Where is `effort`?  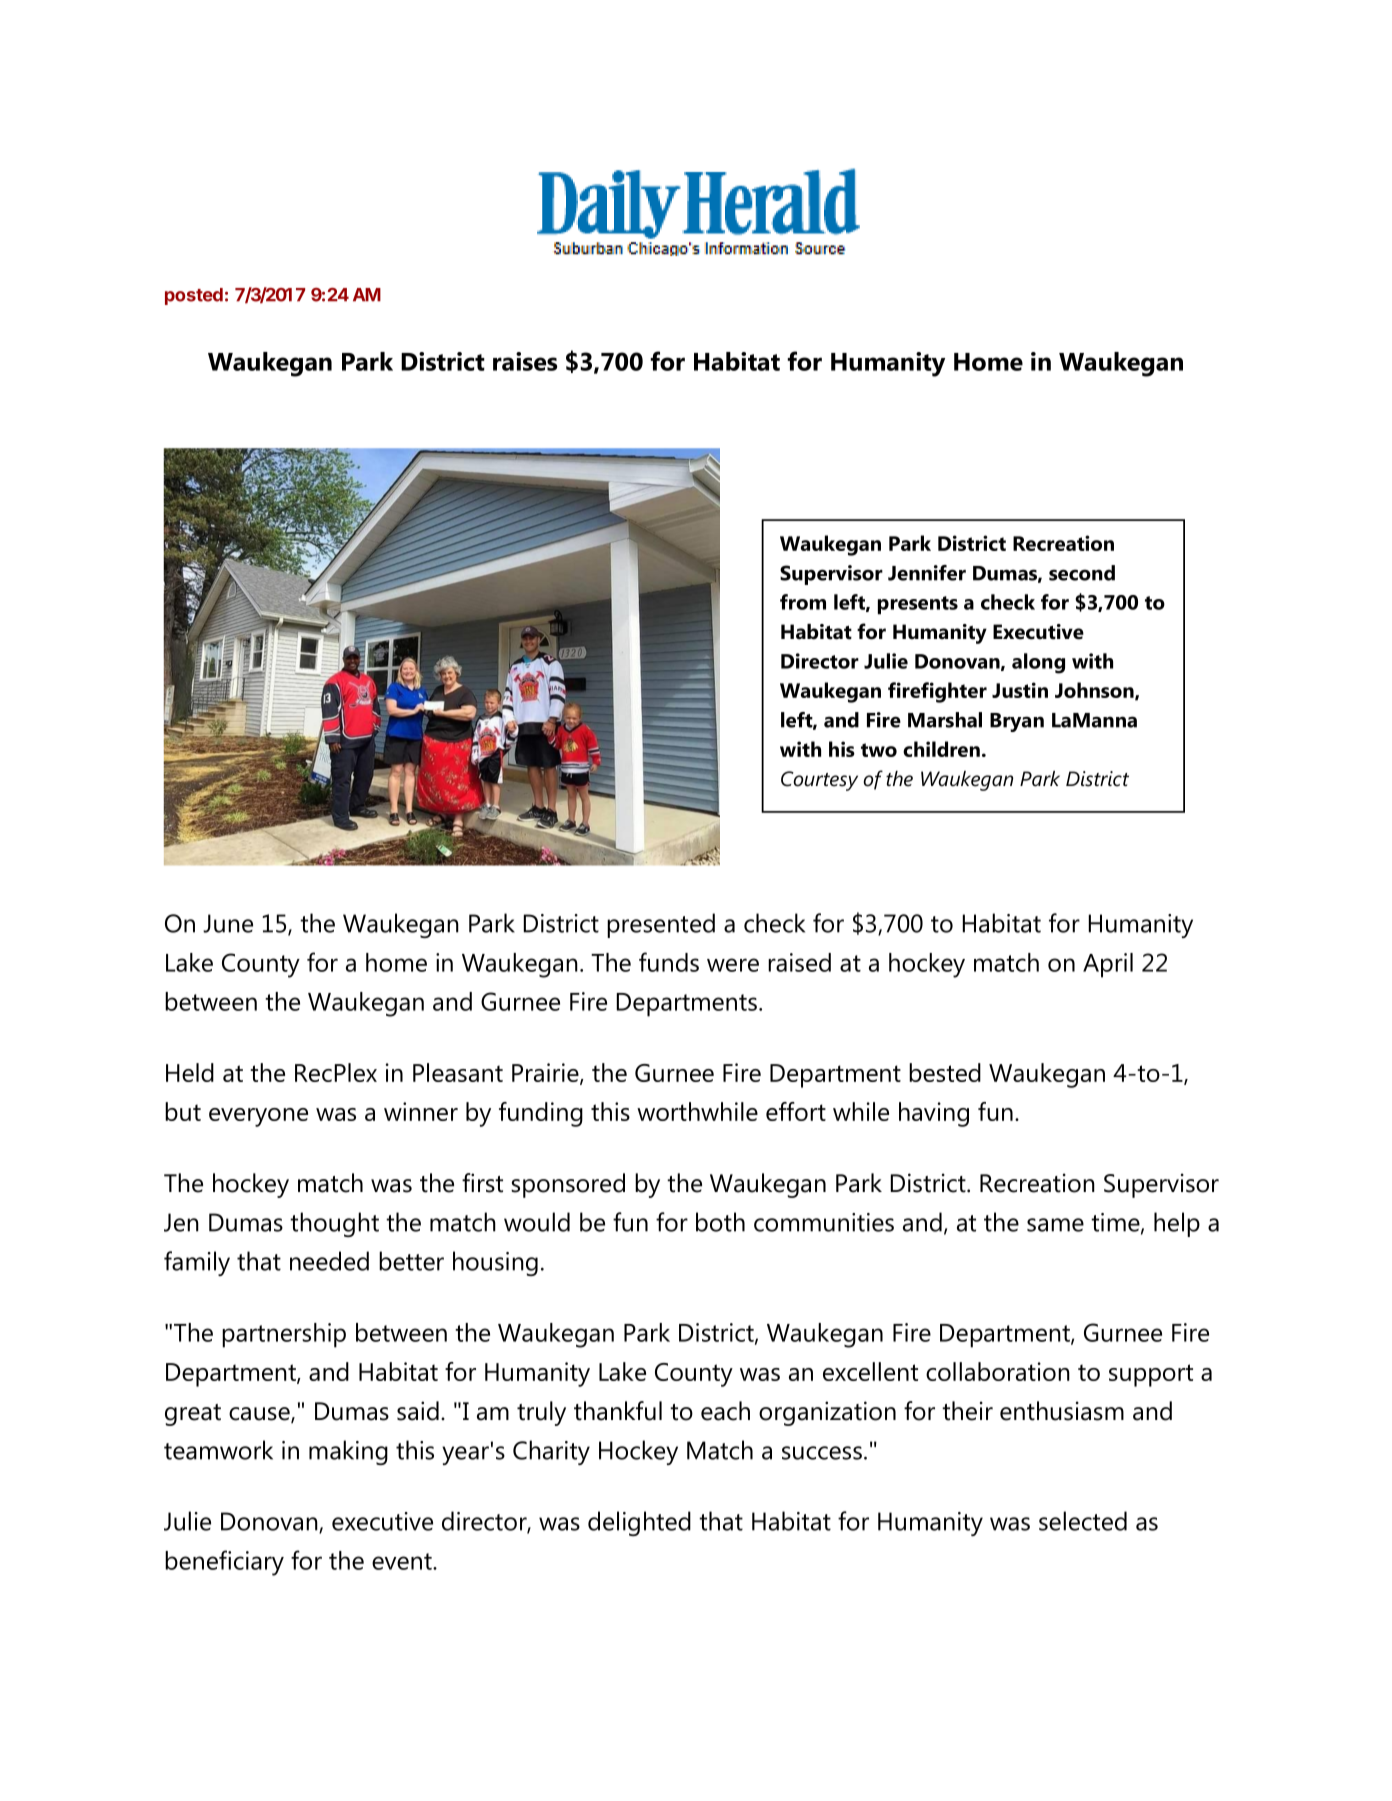
effort is located at coordinates (796, 1111).
